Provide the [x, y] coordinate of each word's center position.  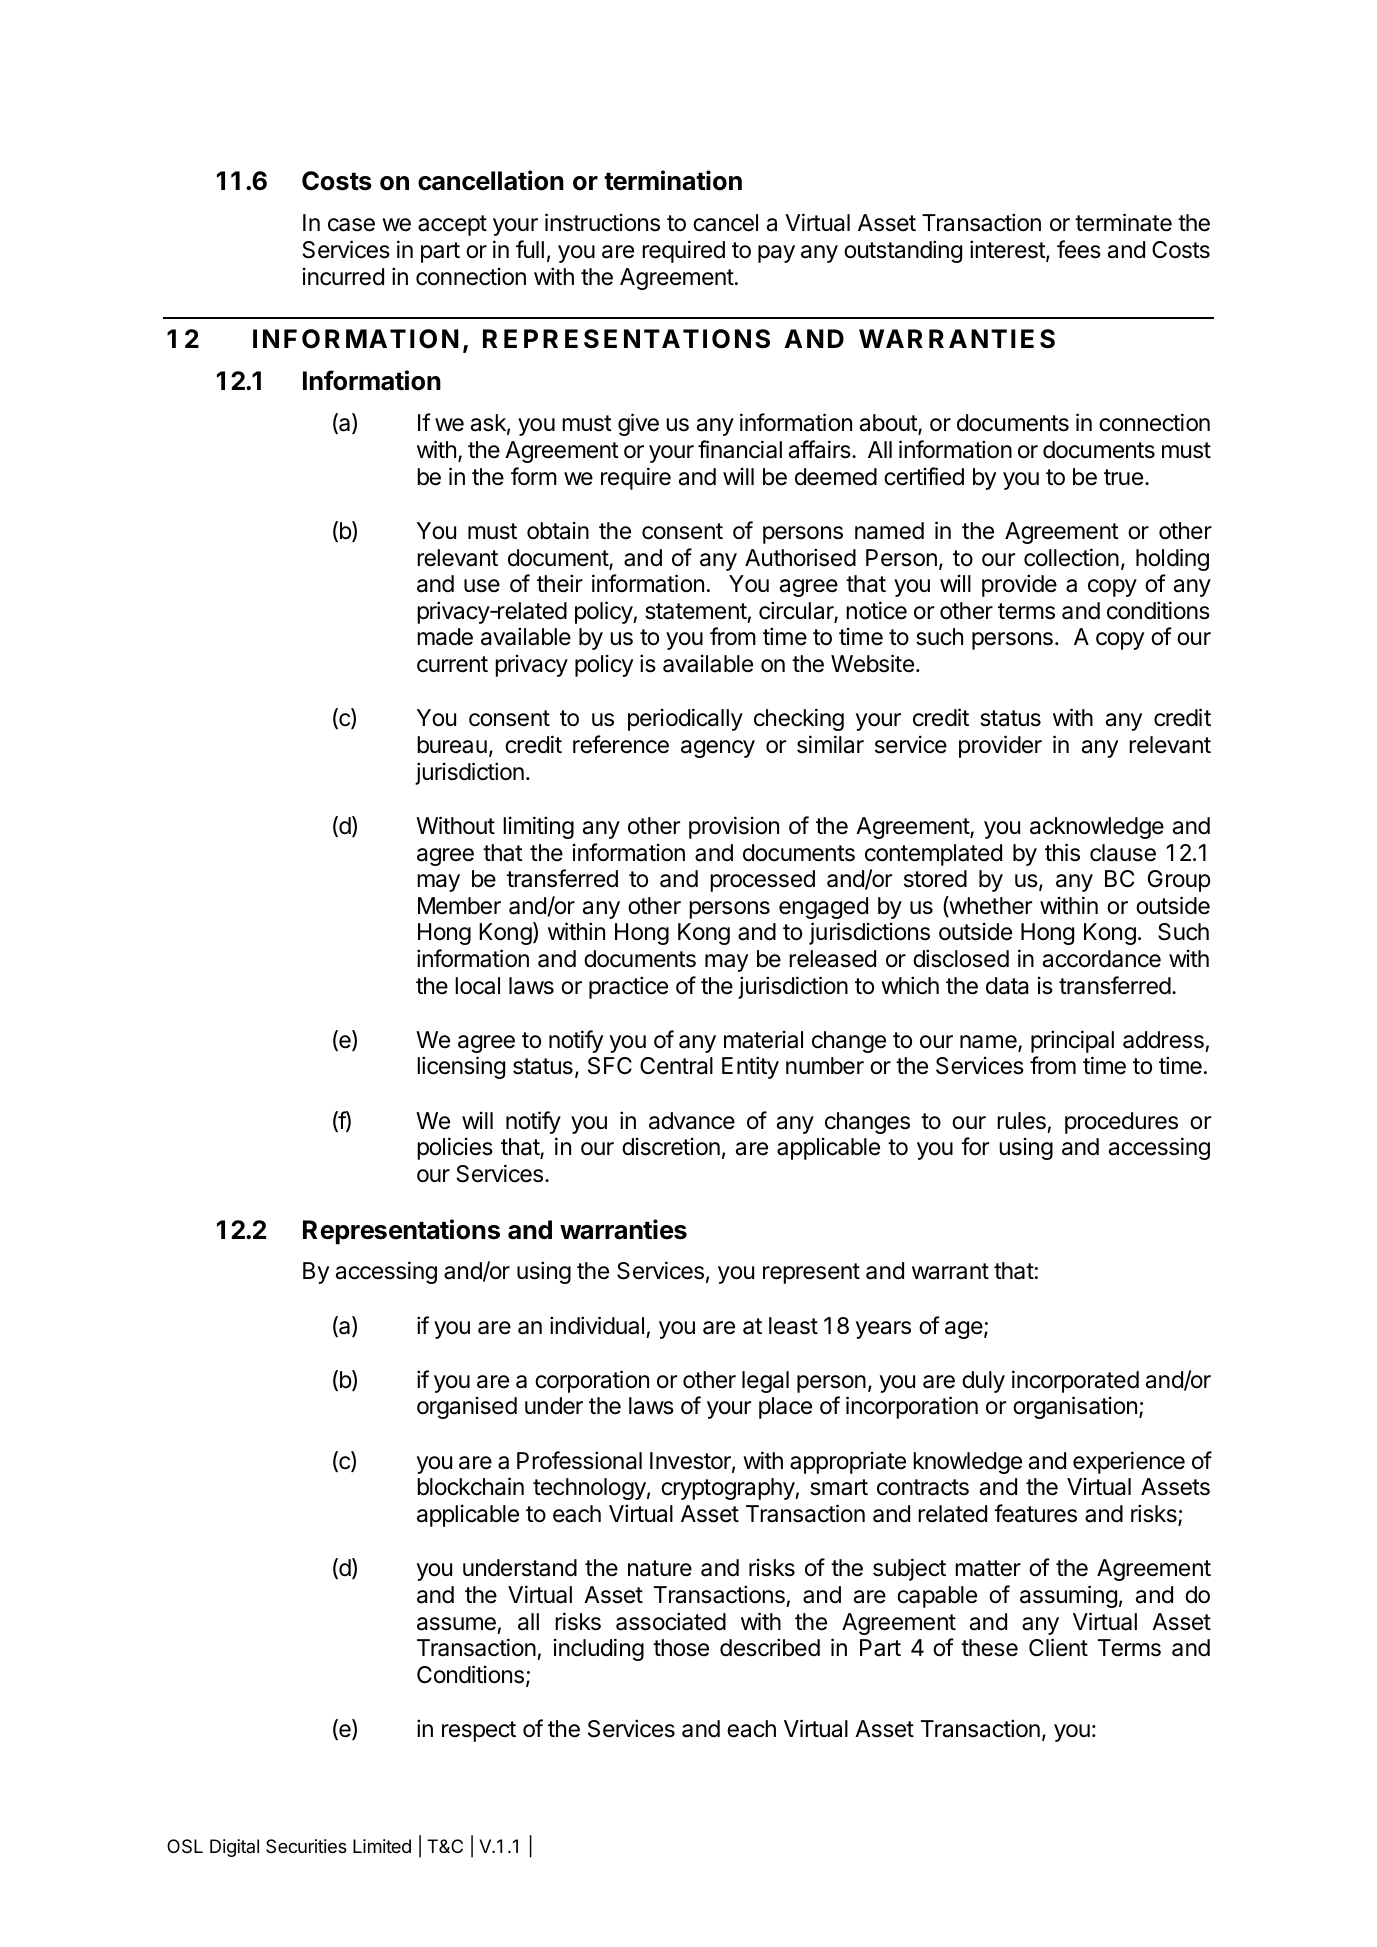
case [351, 225]
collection [1071, 557]
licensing [461, 1067]
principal [1072, 1041]
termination [673, 180]
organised [467, 1407]
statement [696, 611]
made [445, 637]
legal [765, 1382]
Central [676, 1066]
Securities [306, 1846]
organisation [1075, 1407]
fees [1079, 249]
